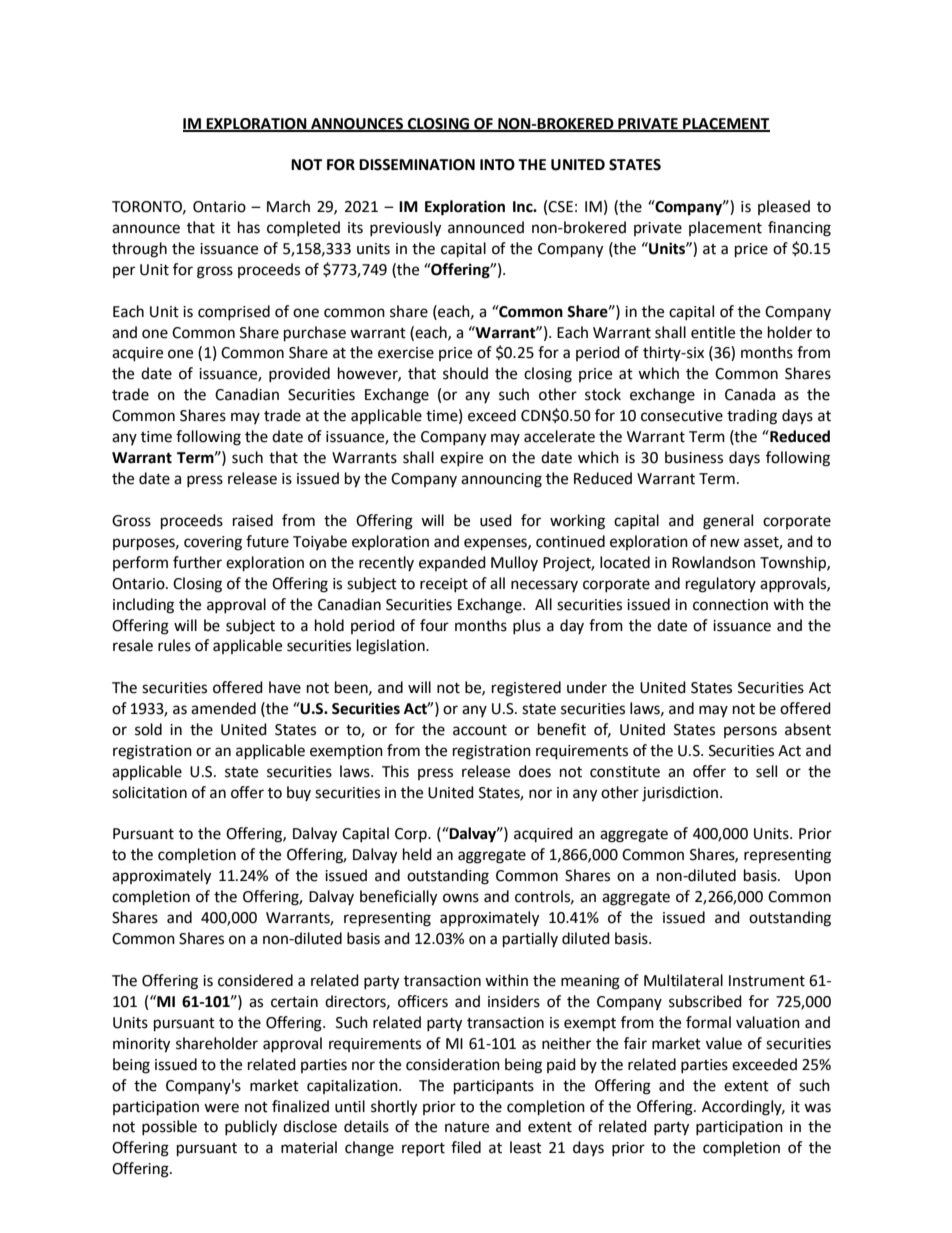 The image size is (952, 1233). Describe the element at coordinates (288, 206) in the document. I see `March` at that location.
